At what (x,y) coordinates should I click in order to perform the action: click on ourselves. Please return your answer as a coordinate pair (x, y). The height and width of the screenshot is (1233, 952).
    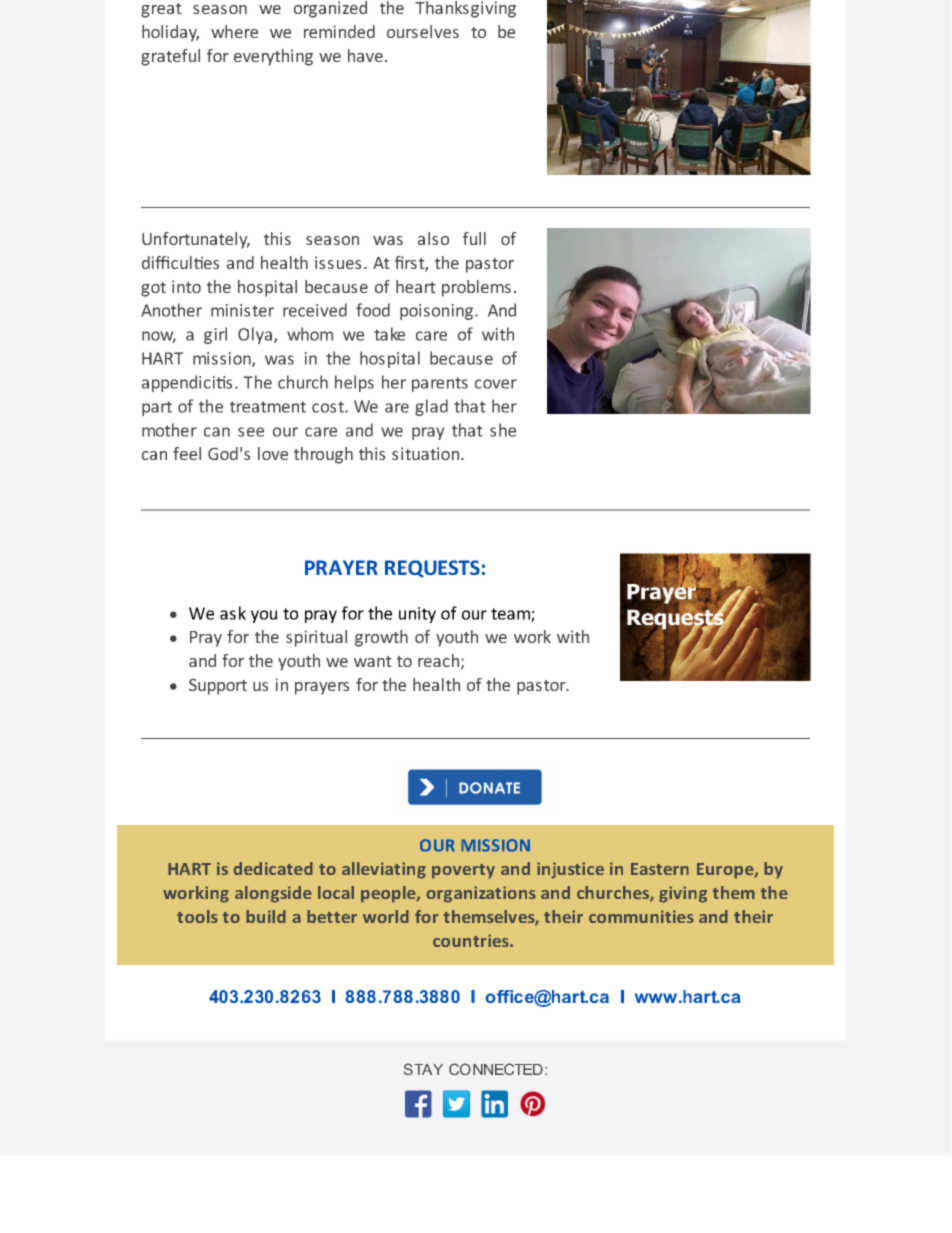
    Looking at the image, I should click on (423, 31).
